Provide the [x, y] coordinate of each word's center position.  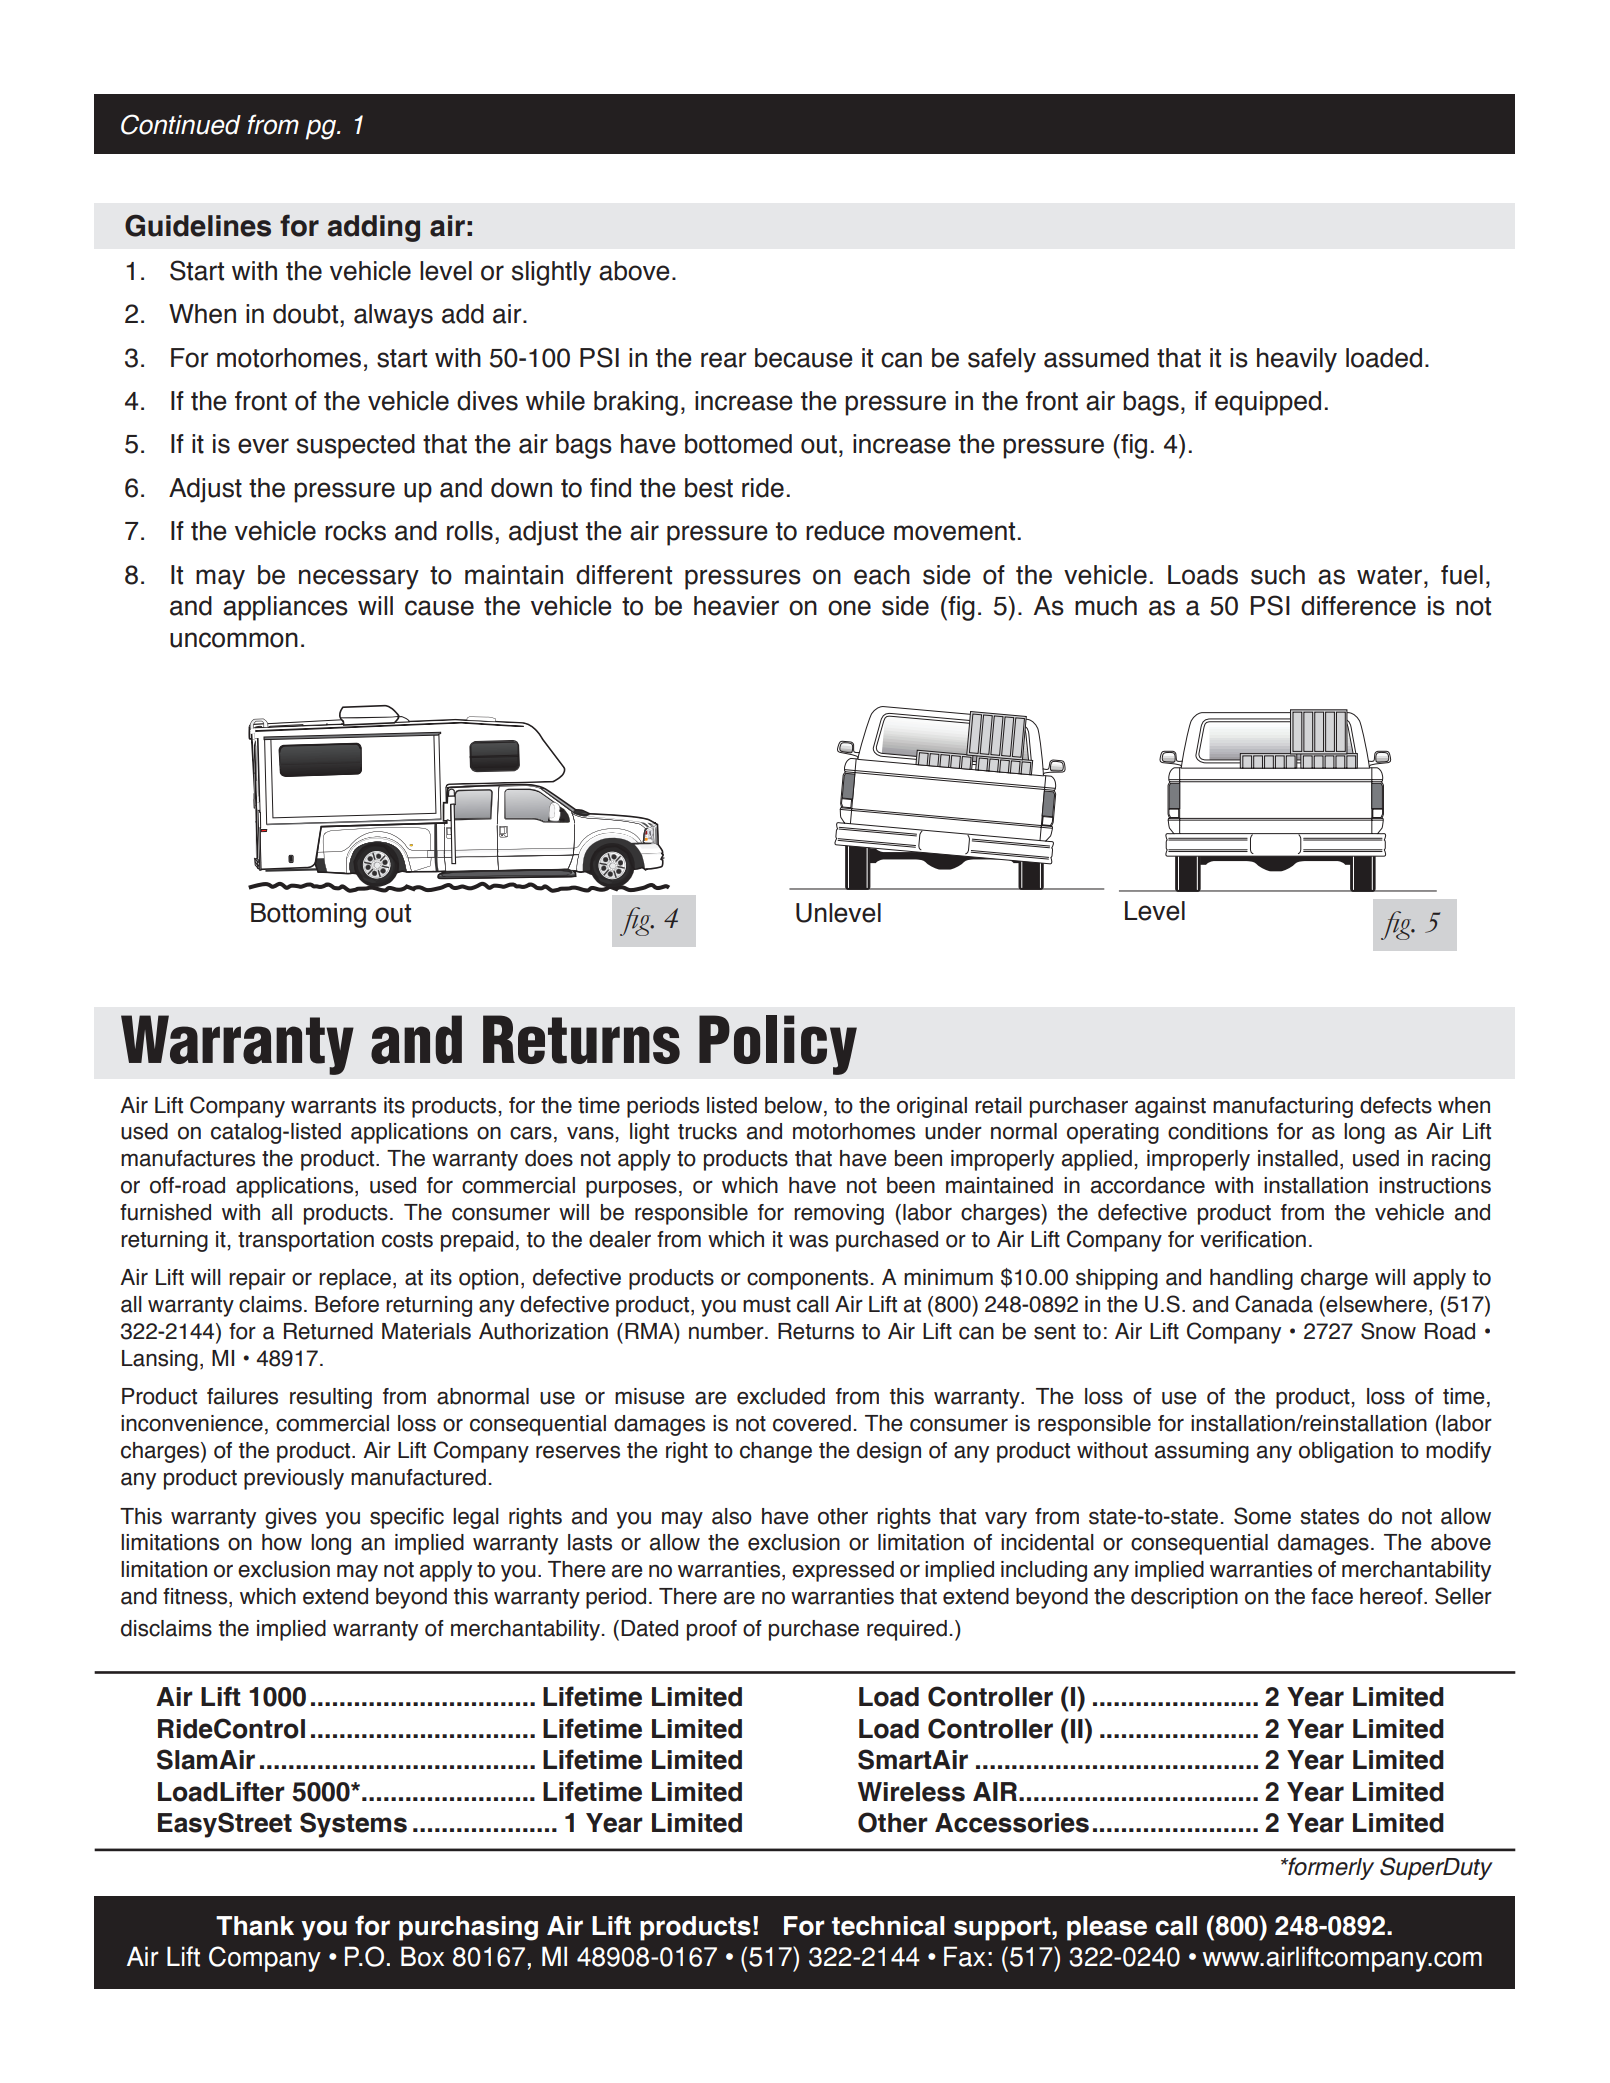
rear [724, 360]
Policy [778, 1045]
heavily [1297, 360]
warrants [333, 1106]
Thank [255, 1926]
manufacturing [1283, 1107]
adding [374, 228]
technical [888, 1926]
